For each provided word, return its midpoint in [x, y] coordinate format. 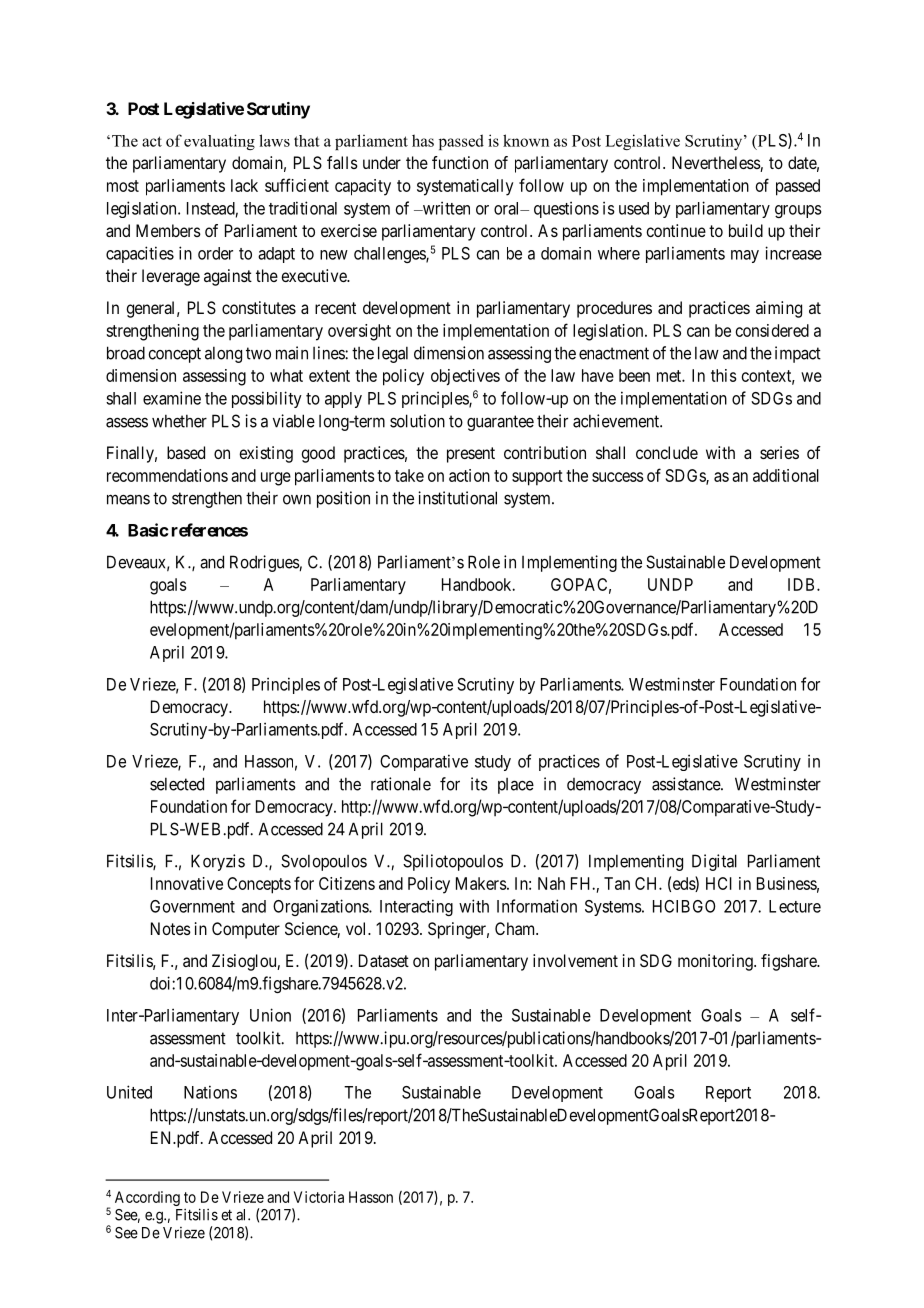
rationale [401, 784]
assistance [687, 784]
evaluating [219, 142]
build [746, 230]
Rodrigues [265, 563]
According [147, 1198]
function [460, 162]
